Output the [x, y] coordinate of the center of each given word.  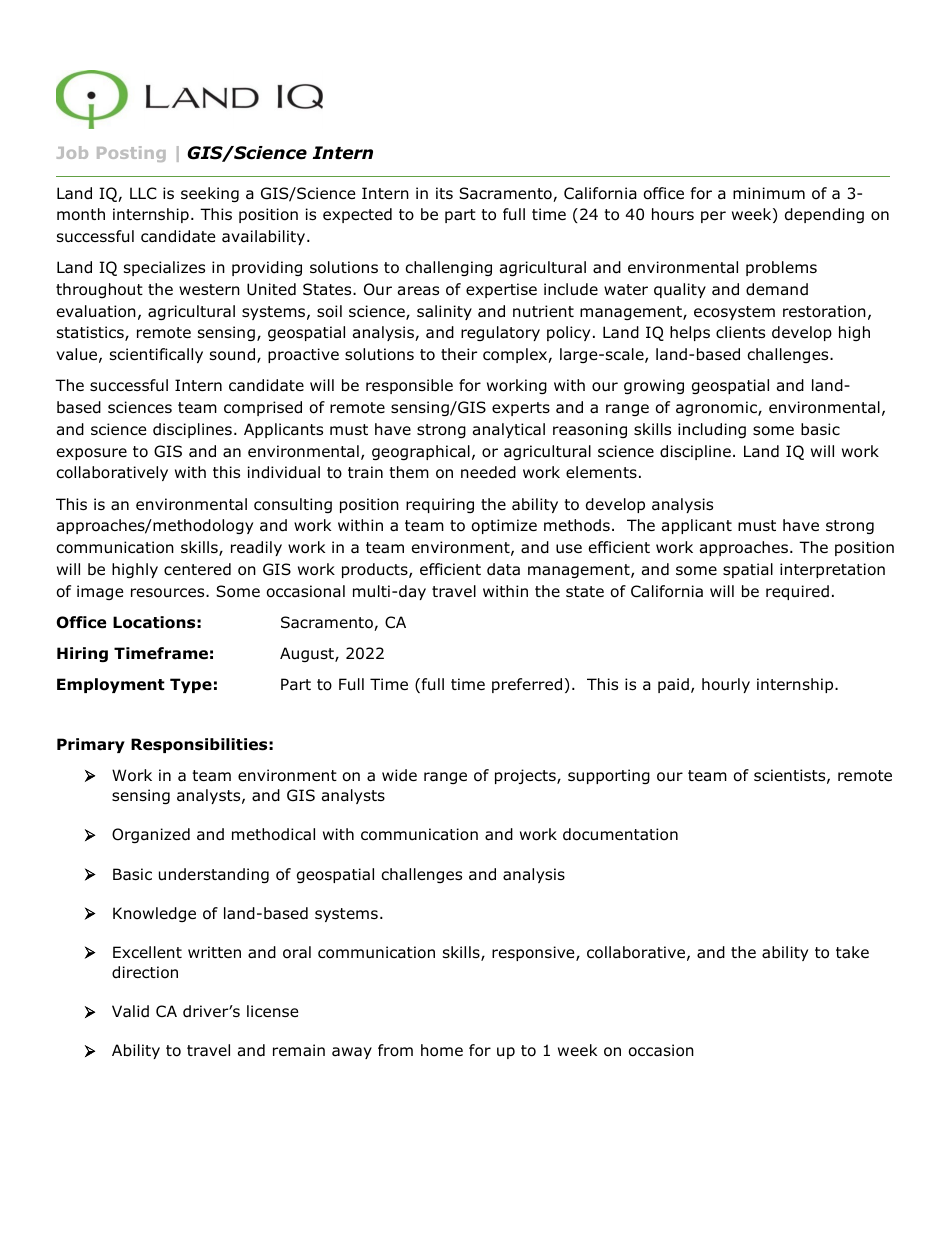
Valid [130, 1011]
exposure [92, 454]
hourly [726, 685]
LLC [143, 193]
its [444, 193]
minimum [769, 193]
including [712, 430]
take [852, 952]
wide [399, 775]
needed [488, 472]
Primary [91, 745]
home [442, 1050]
